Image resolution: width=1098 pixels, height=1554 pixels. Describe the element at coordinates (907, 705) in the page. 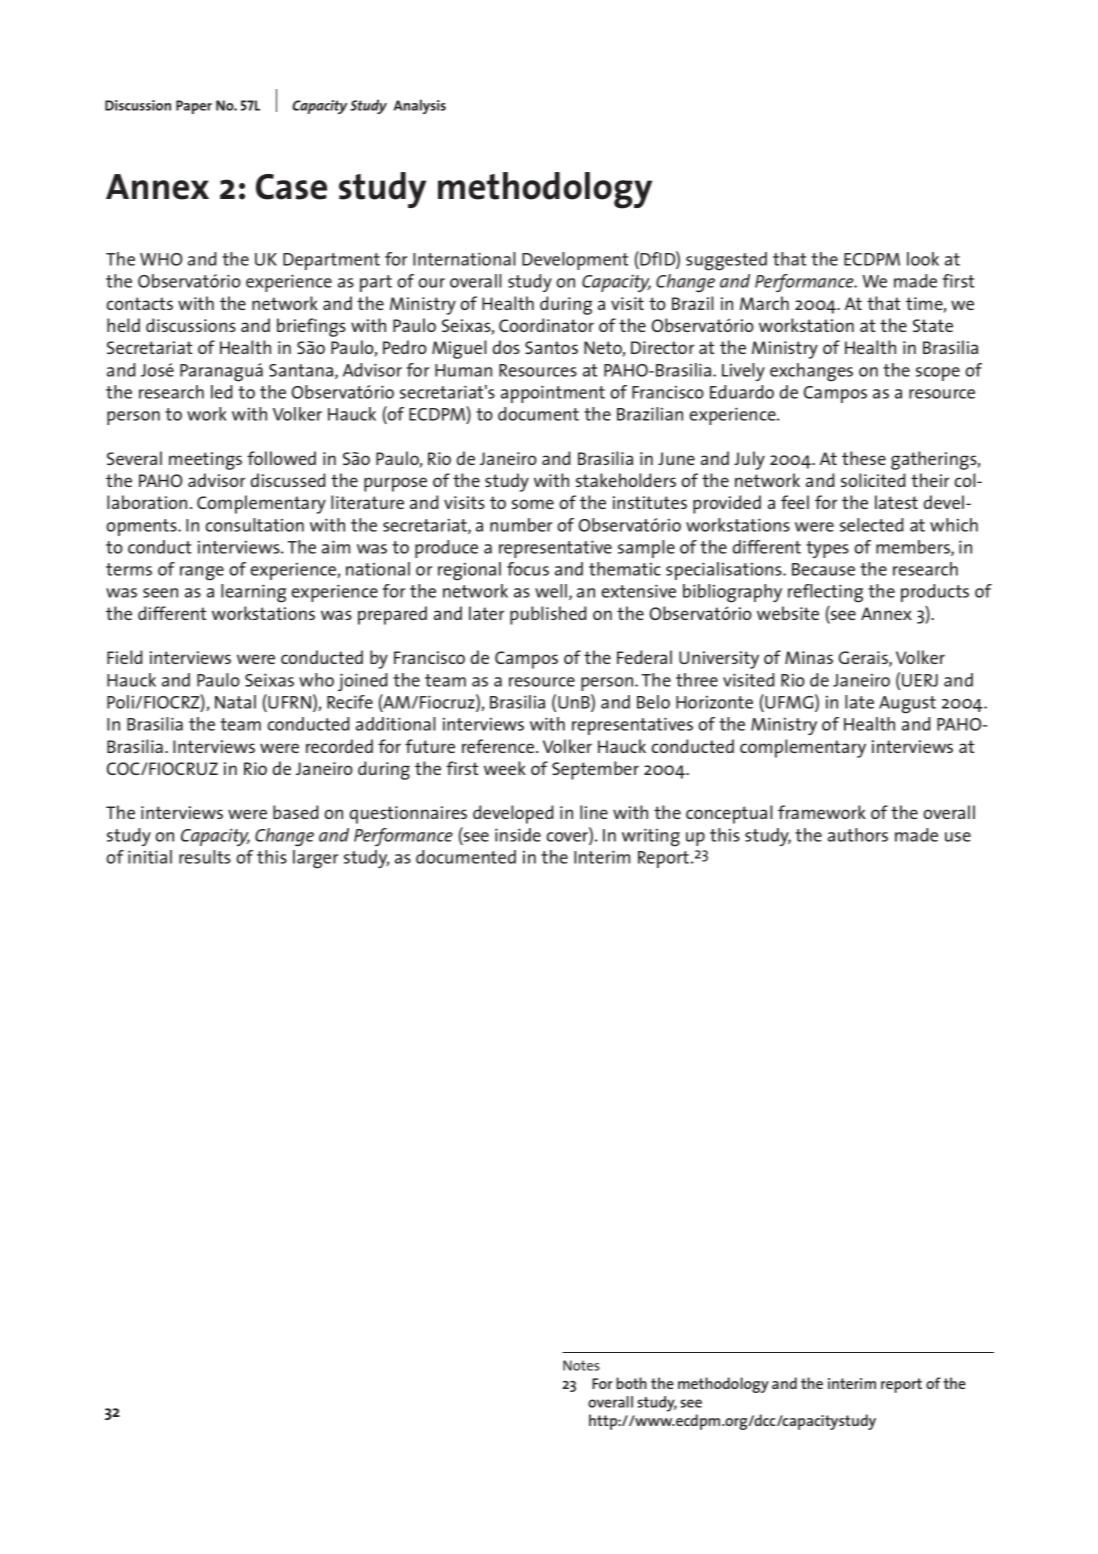

I see `August` at that location.
